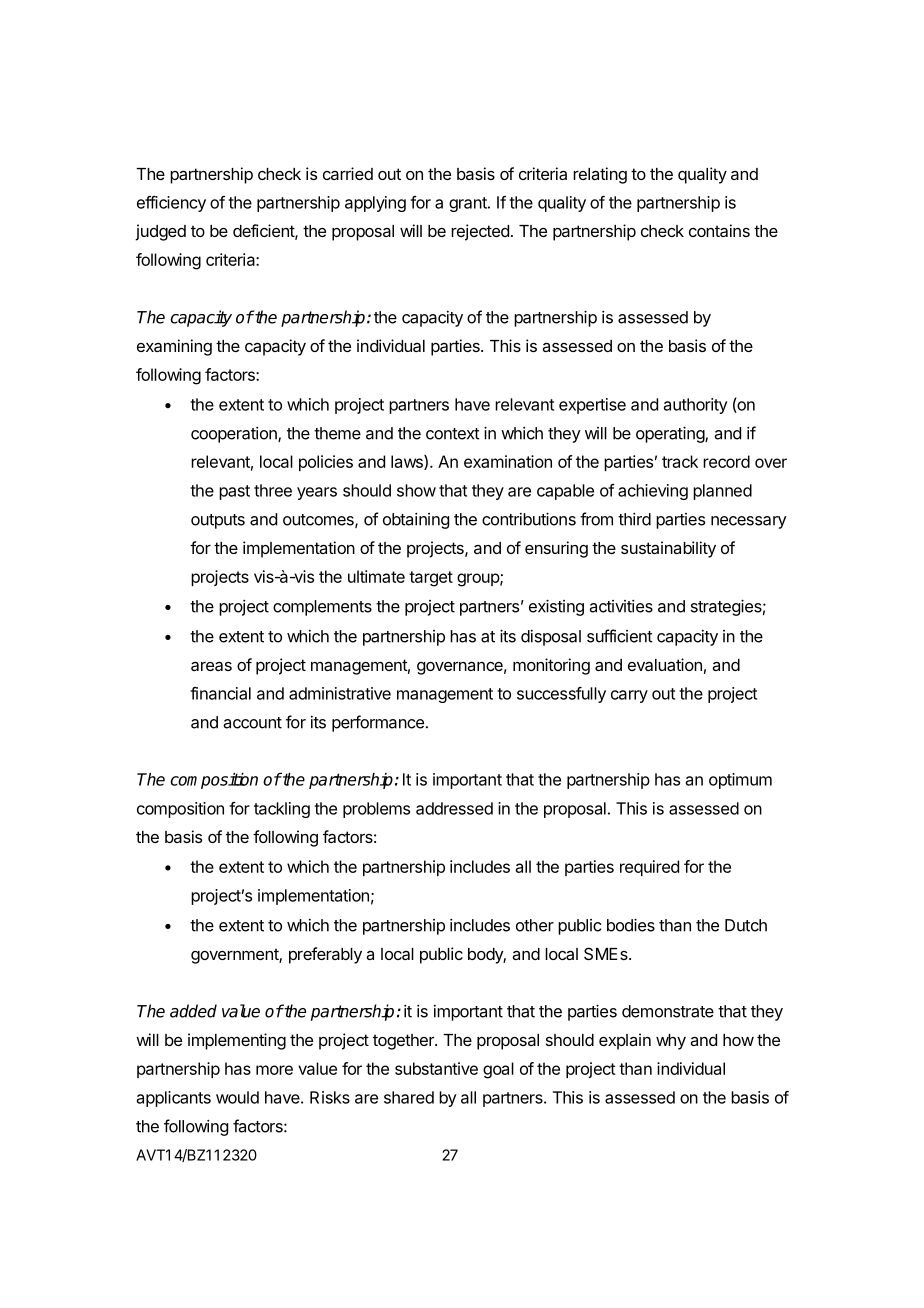 This image has width=924, height=1308. What do you see at coordinates (171, 204) in the image?
I see `efficiency` at bounding box center [171, 204].
